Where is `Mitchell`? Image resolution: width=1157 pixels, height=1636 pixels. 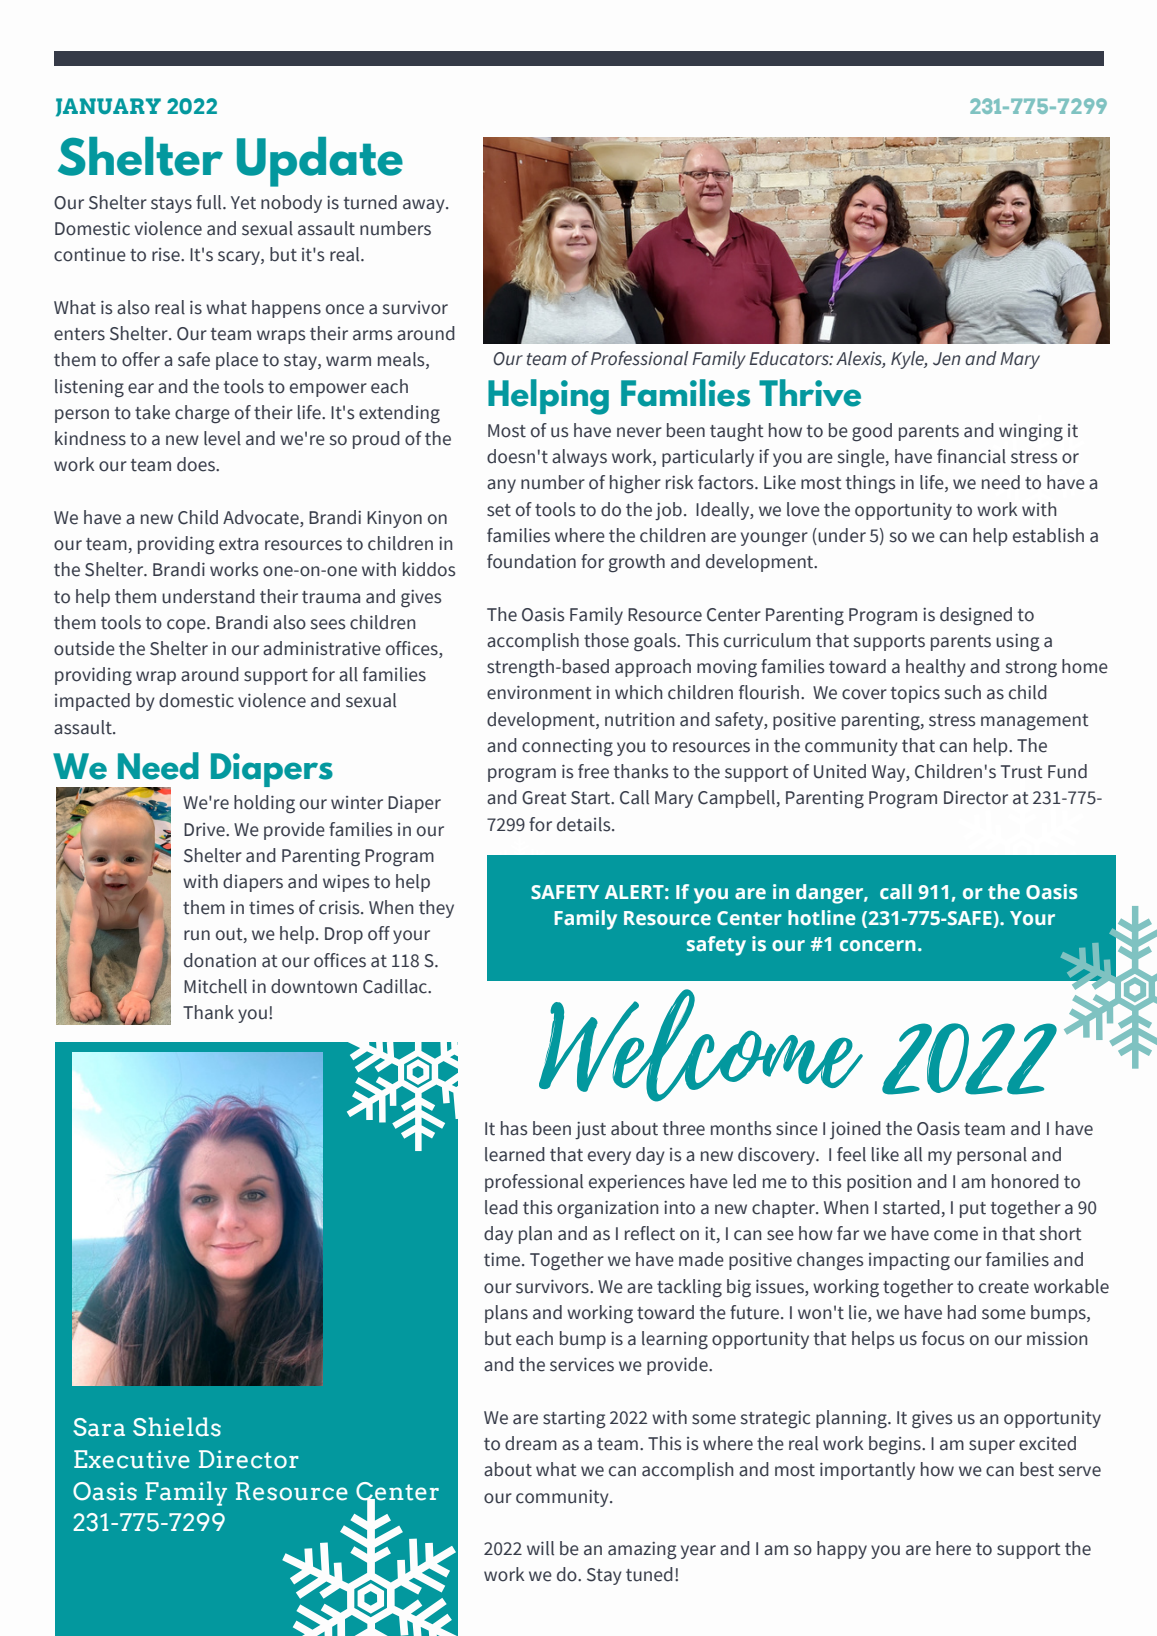 Mitchell is located at coordinates (215, 986).
